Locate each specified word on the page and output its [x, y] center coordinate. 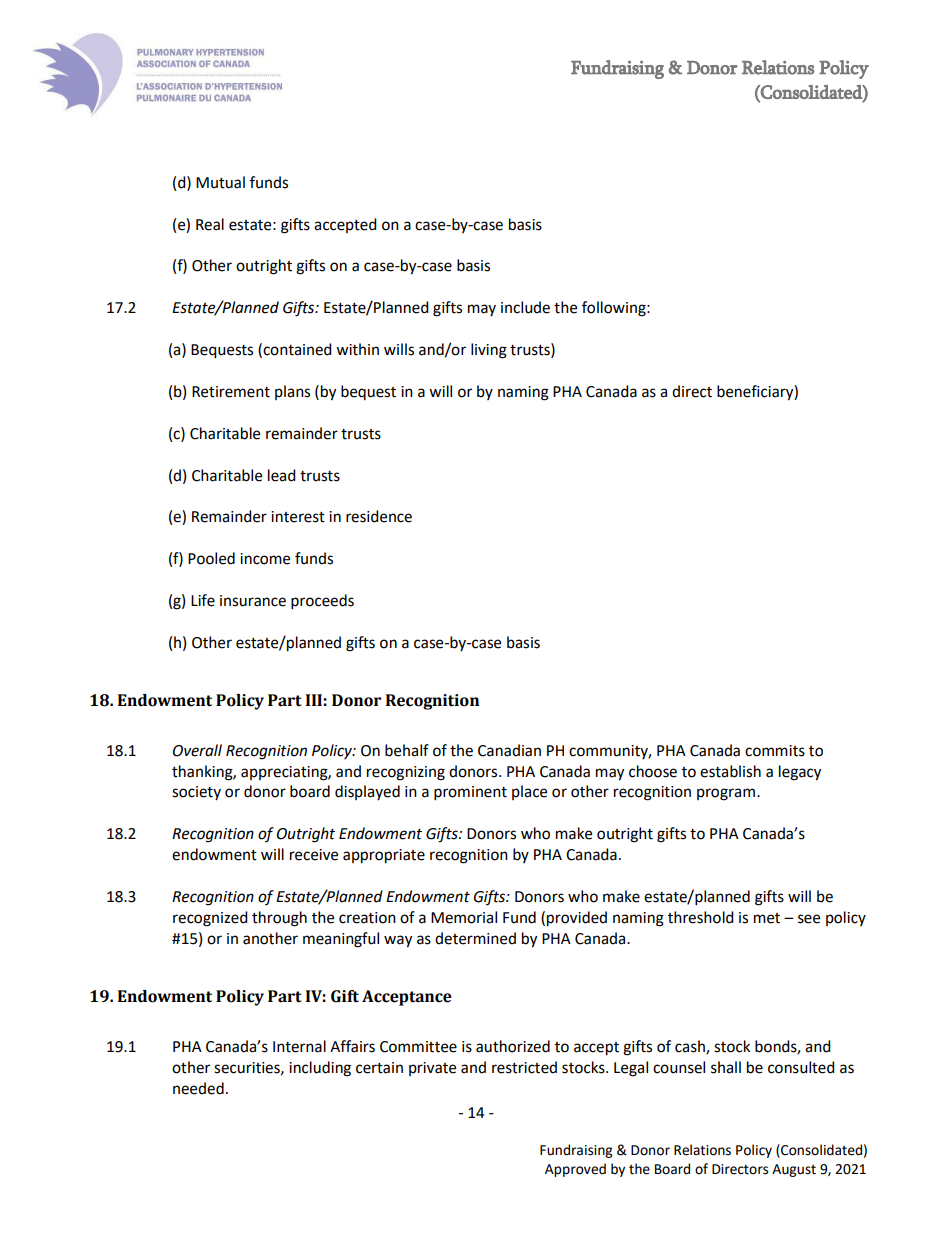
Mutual [220, 182]
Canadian [509, 750]
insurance [253, 601]
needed [198, 1088]
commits [775, 751]
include [525, 307]
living [489, 351]
